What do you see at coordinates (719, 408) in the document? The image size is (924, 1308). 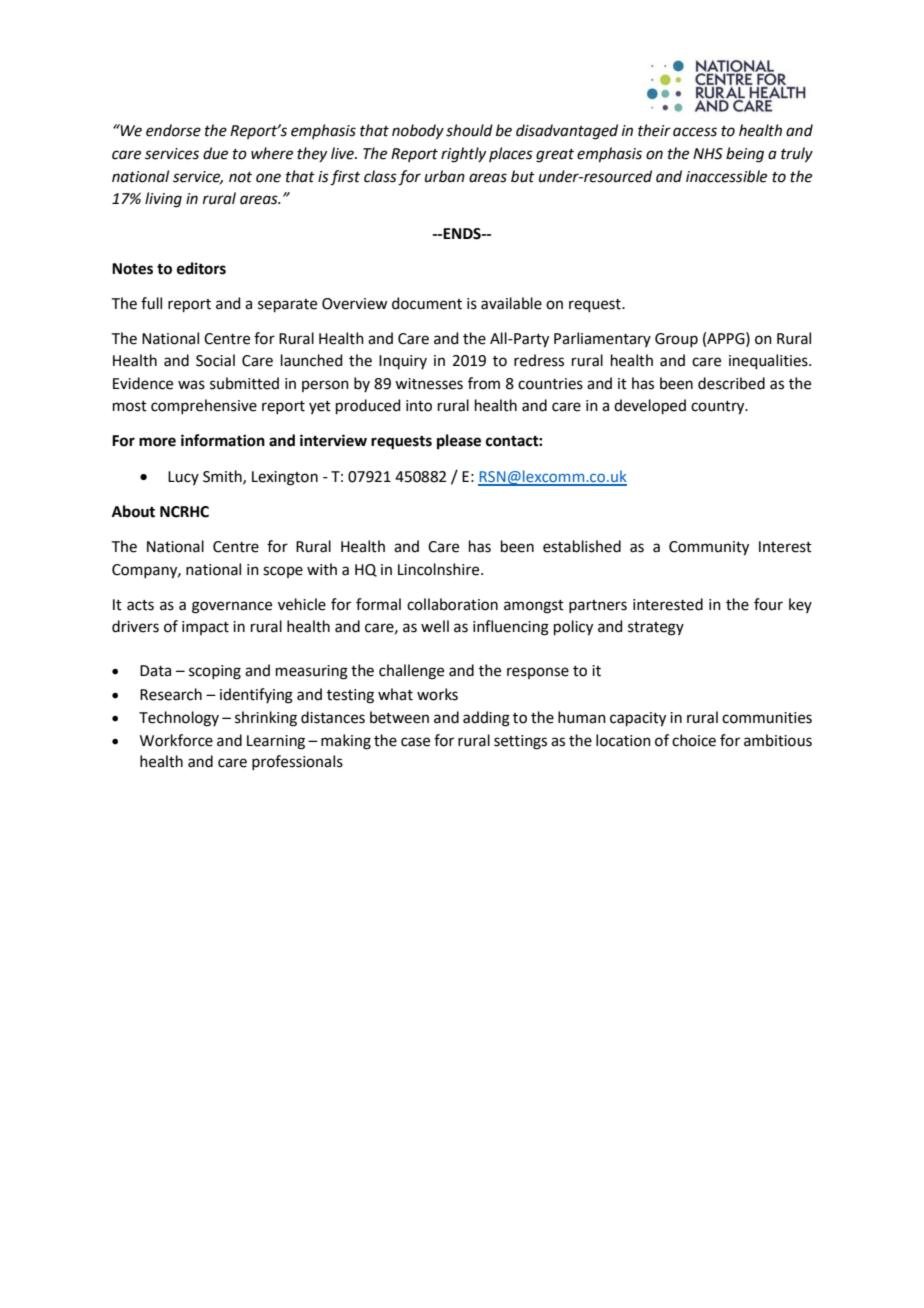 I see `country` at bounding box center [719, 408].
